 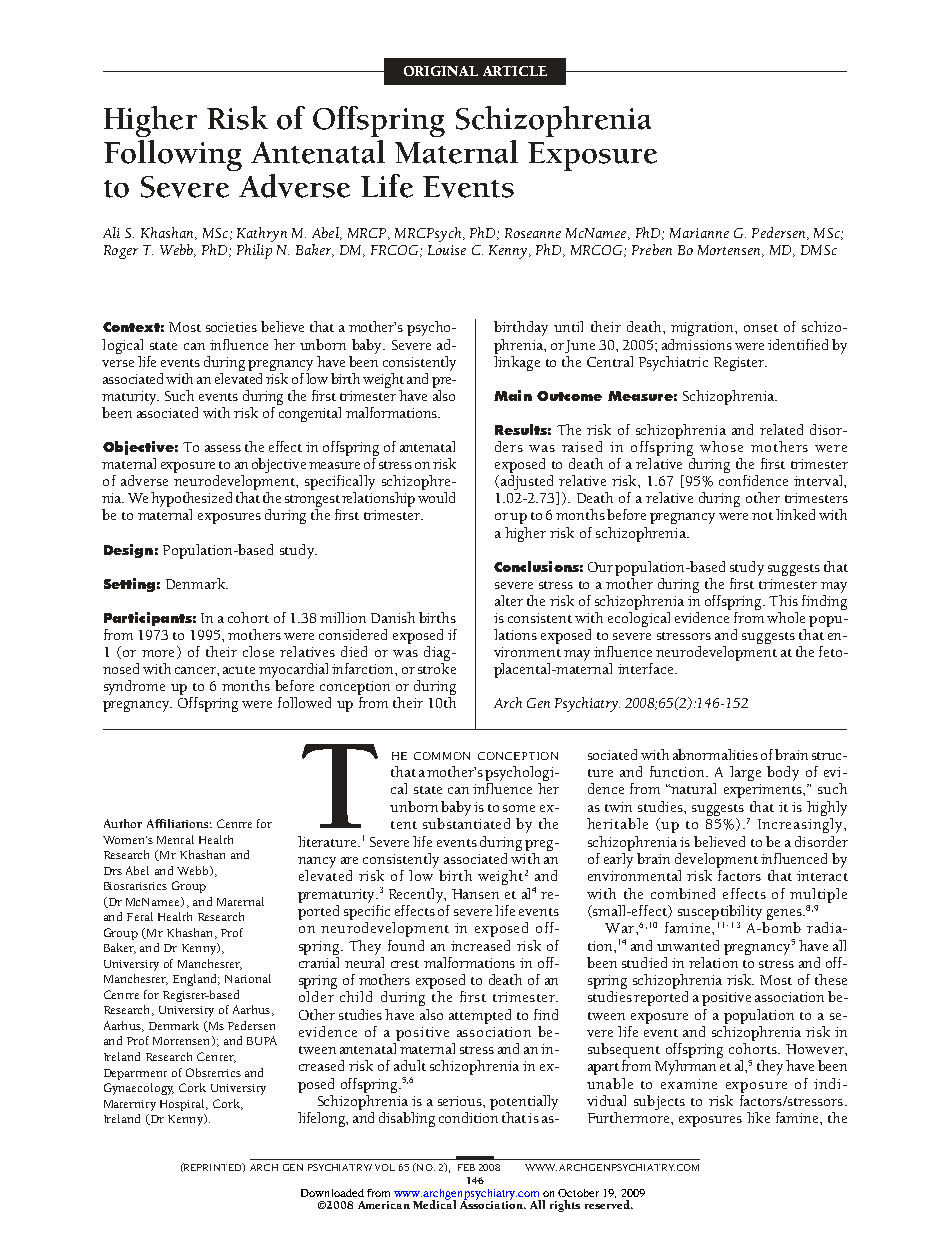 What do you see at coordinates (475, 894) in the page?
I see `Hansen` at bounding box center [475, 894].
